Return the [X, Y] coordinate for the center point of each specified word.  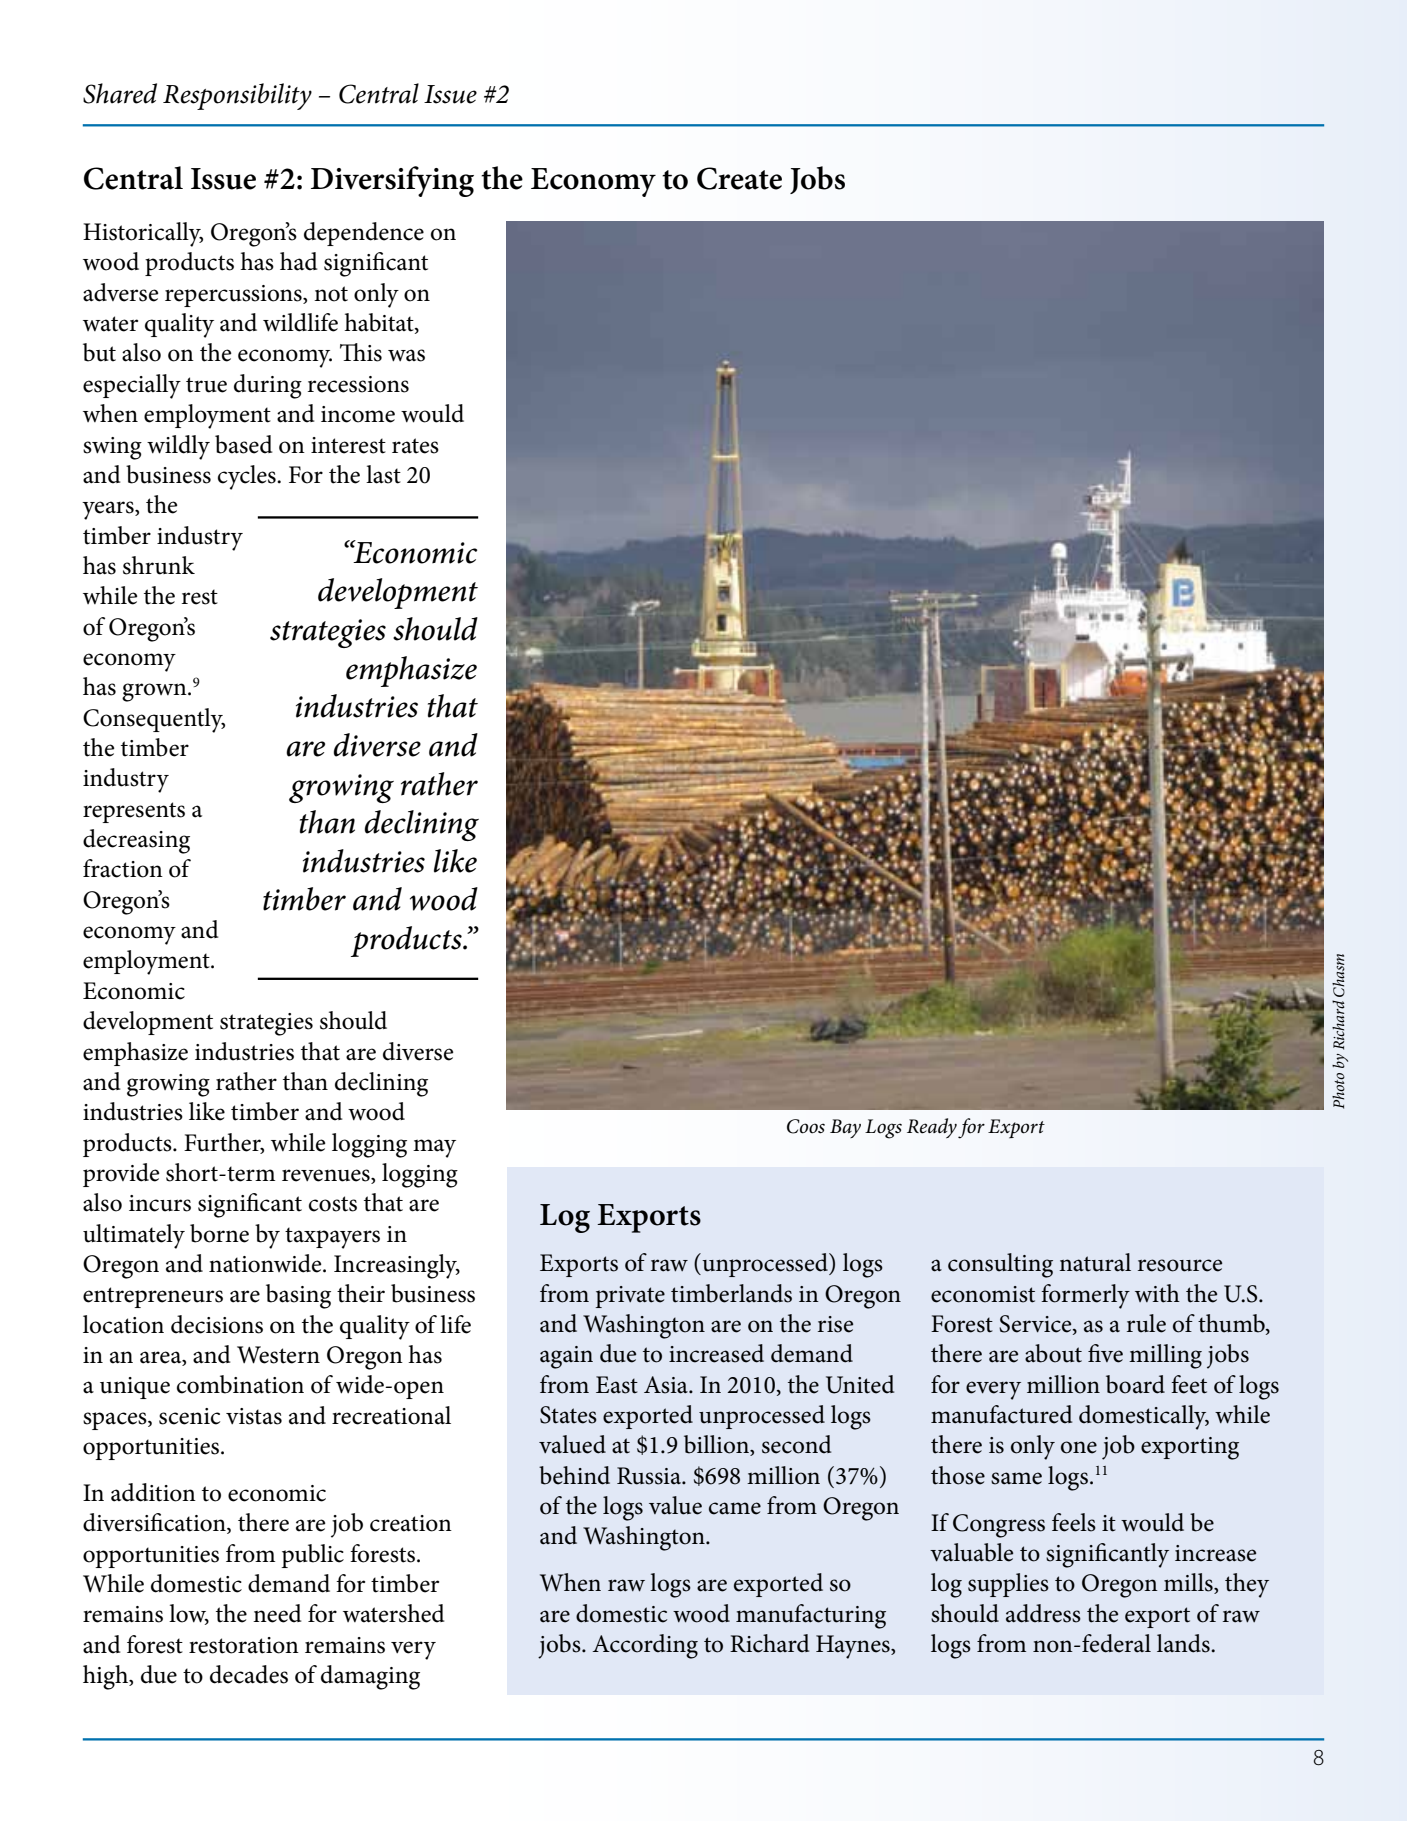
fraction [123, 868]
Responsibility [237, 96]
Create [739, 178]
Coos [806, 1126]
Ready [932, 1128]
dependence [364, 234]
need [277, 1613]
